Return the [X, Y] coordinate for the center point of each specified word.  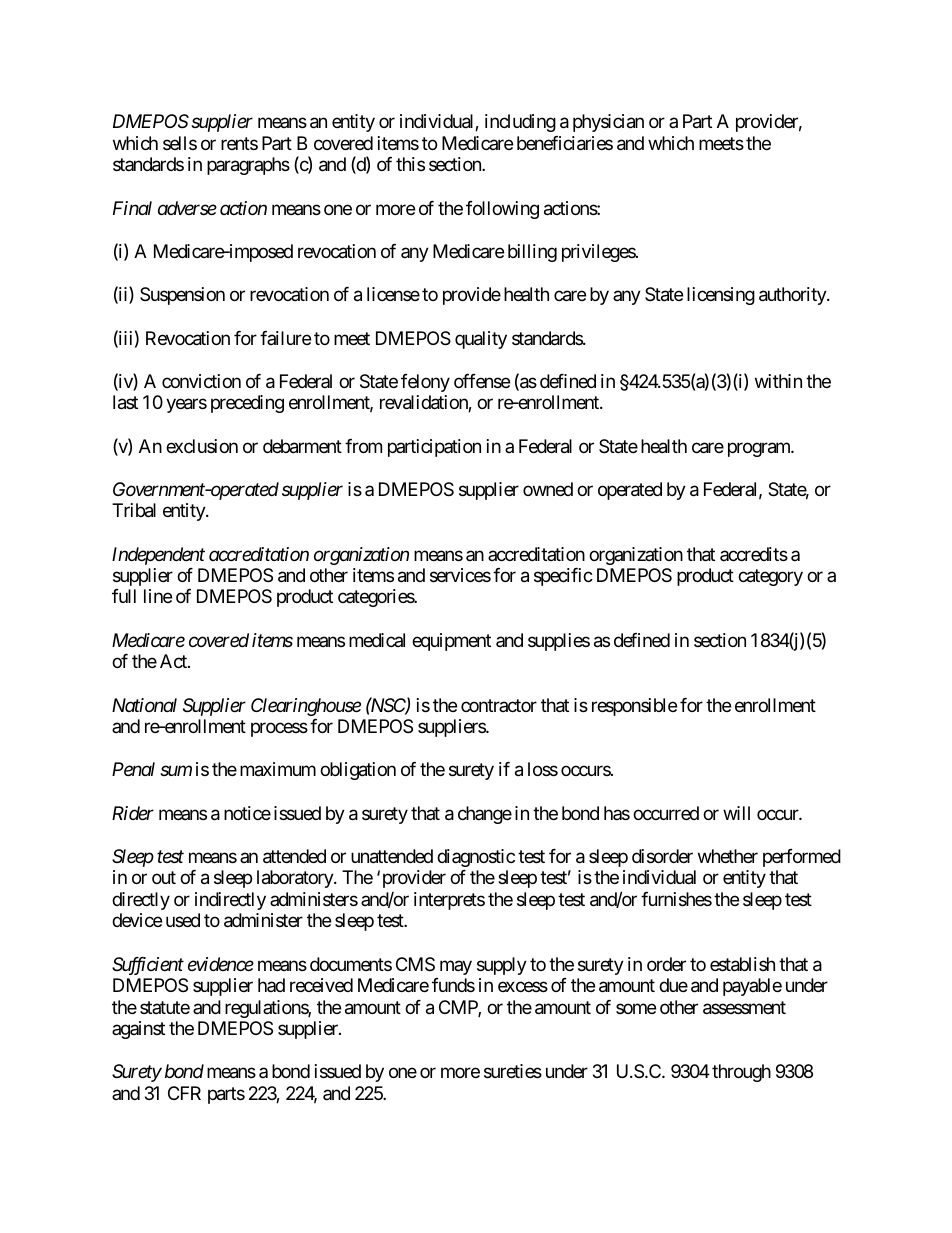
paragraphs [248, 166]
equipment [451, 642]
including [520, 123]
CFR [184, 1093]
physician [608, 123]
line [158, 596]
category [770, 577]
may [456, 967]
